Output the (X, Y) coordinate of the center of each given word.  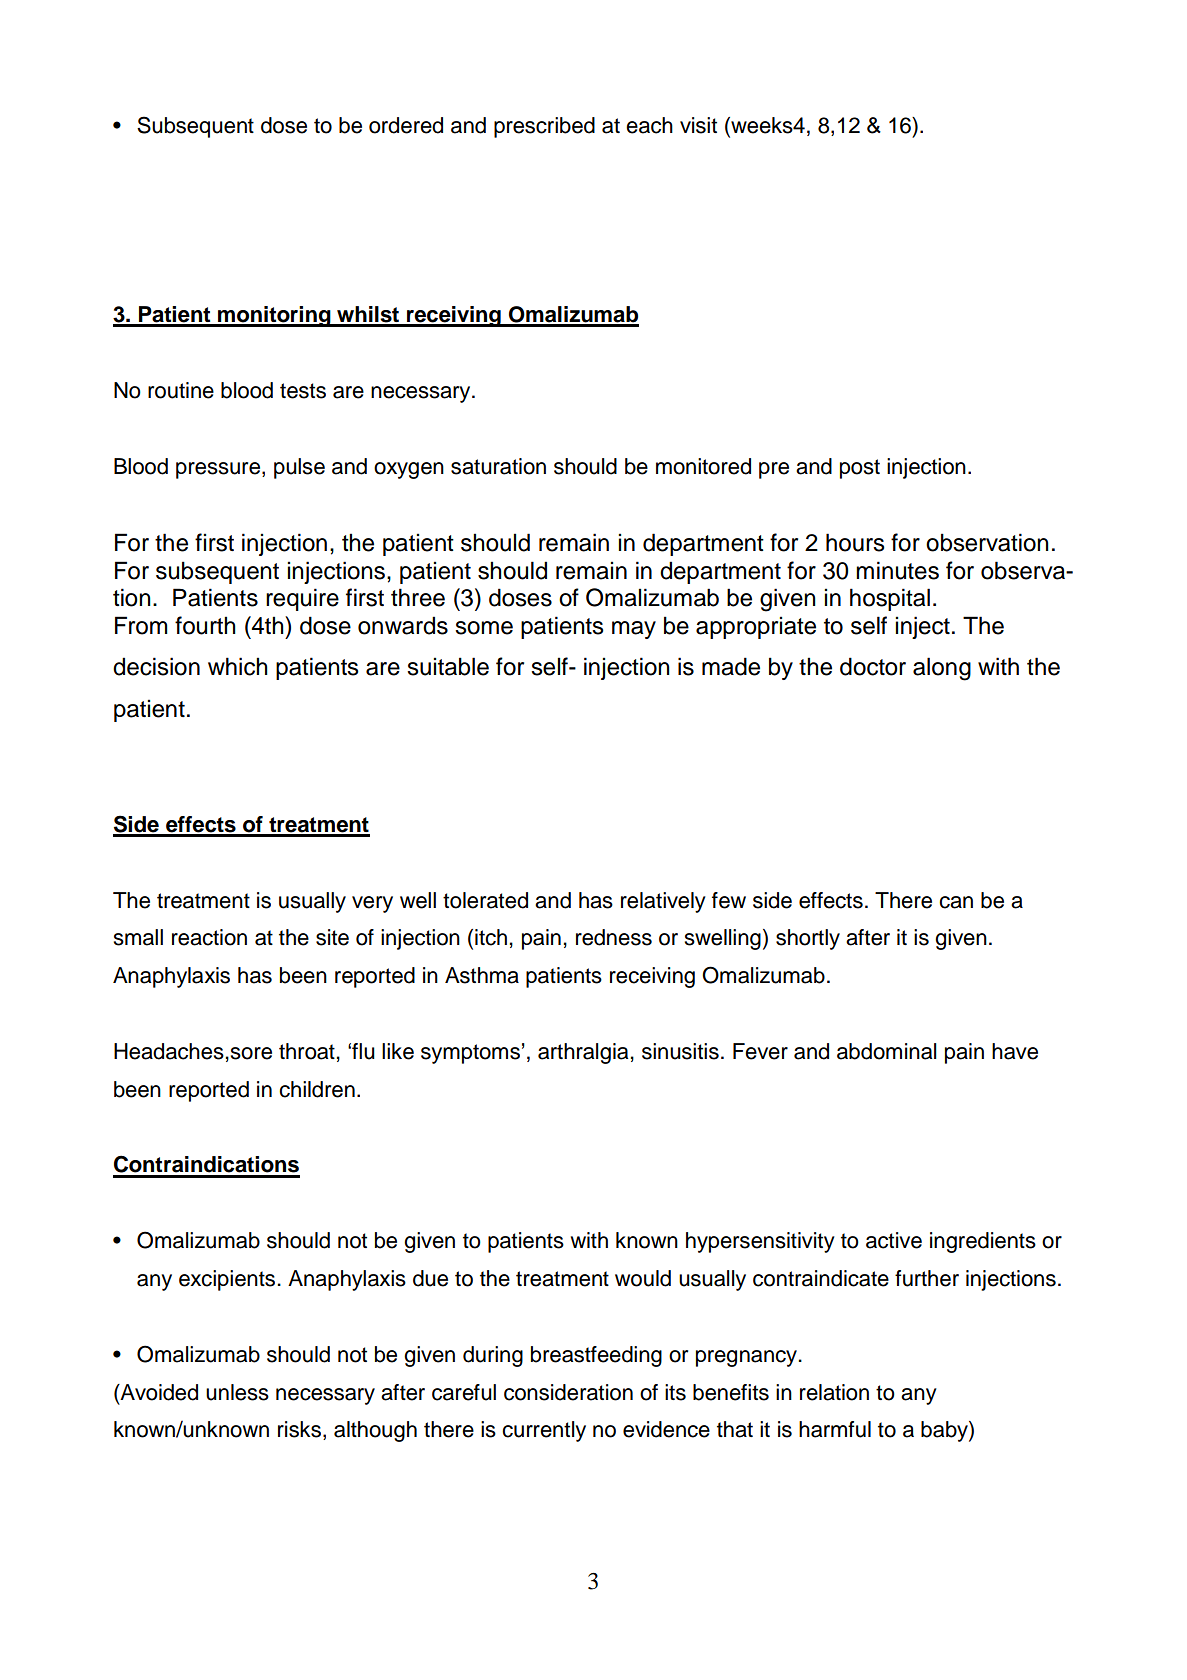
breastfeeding (596, 1356)
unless (237, 1392)
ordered (406, 125)
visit (698, 125)
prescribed (544, 127)
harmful (835, 1429)
